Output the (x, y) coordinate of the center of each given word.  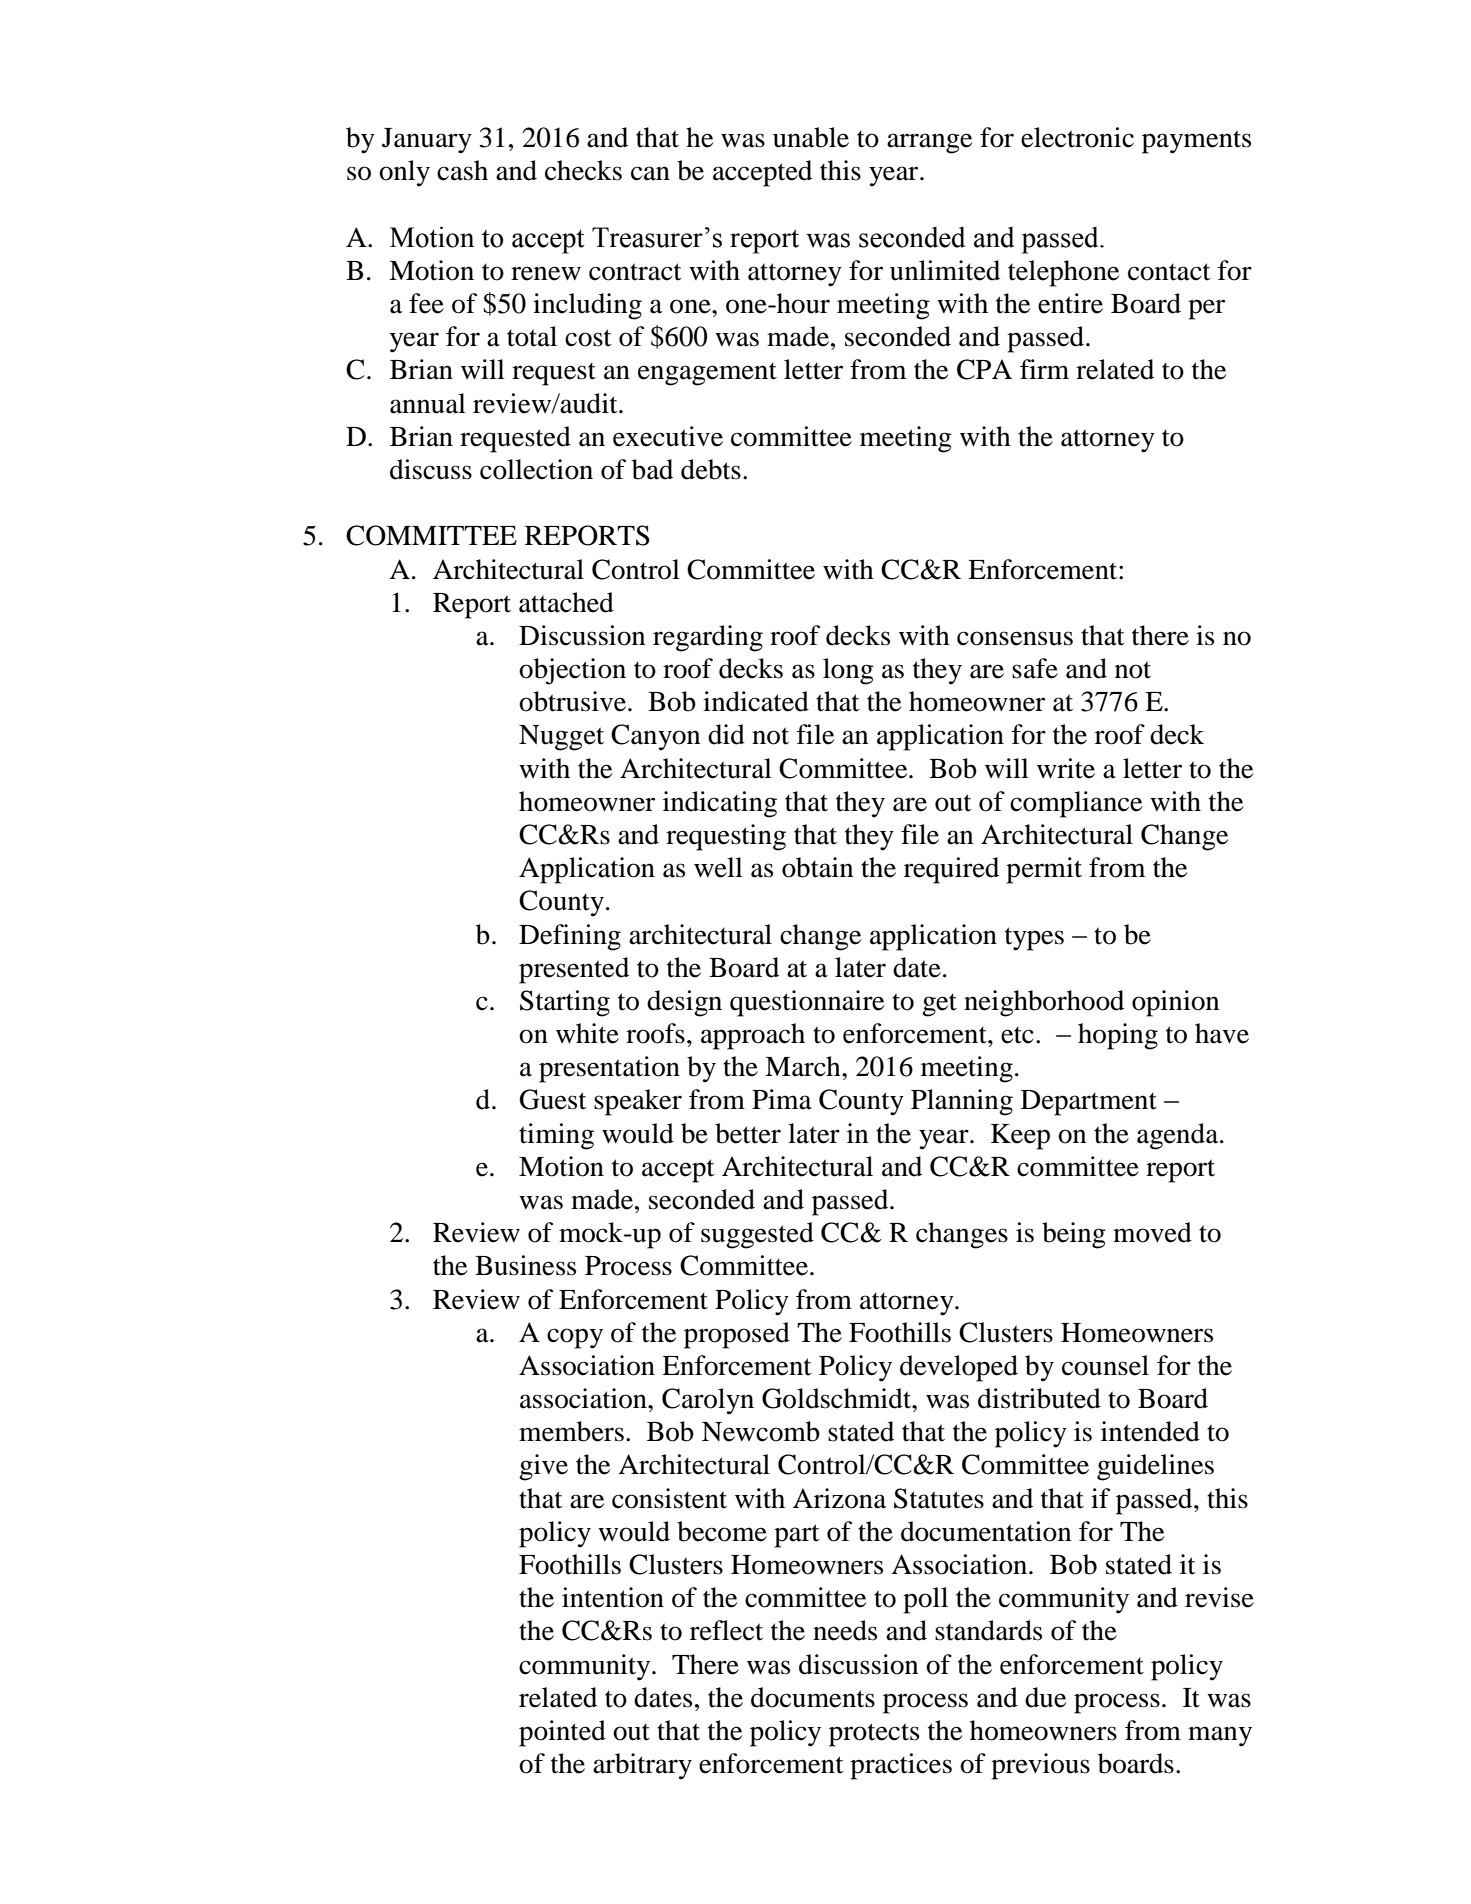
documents (813, 1697)
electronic (1077, 137)
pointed (562, 1733)
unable (811, 137)
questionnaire (807, 1003)
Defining (570, 937)
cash (462, 170)
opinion (1175, 1003)
